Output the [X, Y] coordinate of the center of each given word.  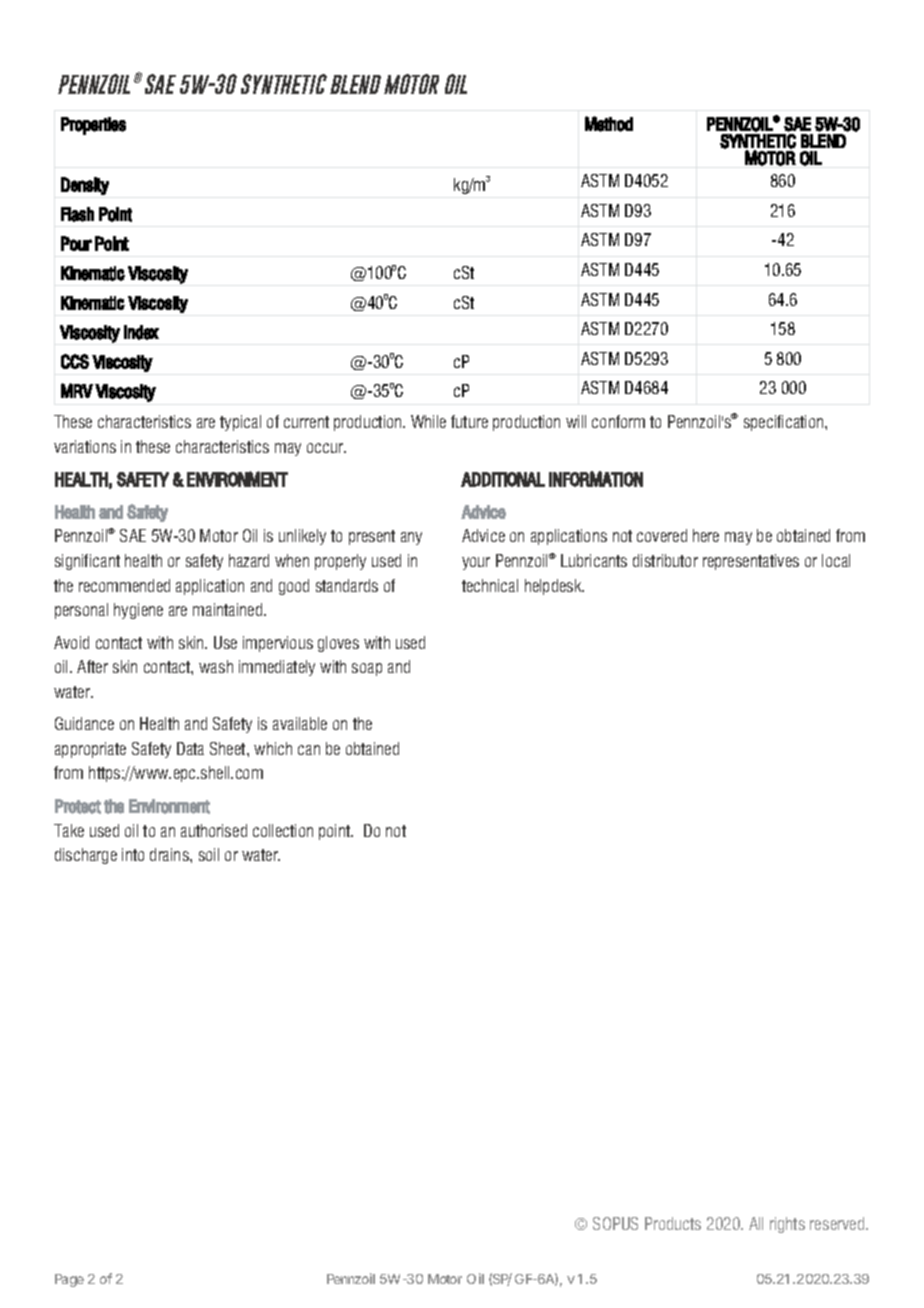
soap [367, 669]
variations [85, 446]
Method [609, 124]
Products [673, 1223]
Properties [93, 126]
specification [785, 423]
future [469, 421]
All [756, 1223]
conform [618, 421]
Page [69, 1280]
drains [170, 854]
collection [283, 830]
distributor [665, 560]
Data [190, 748]
